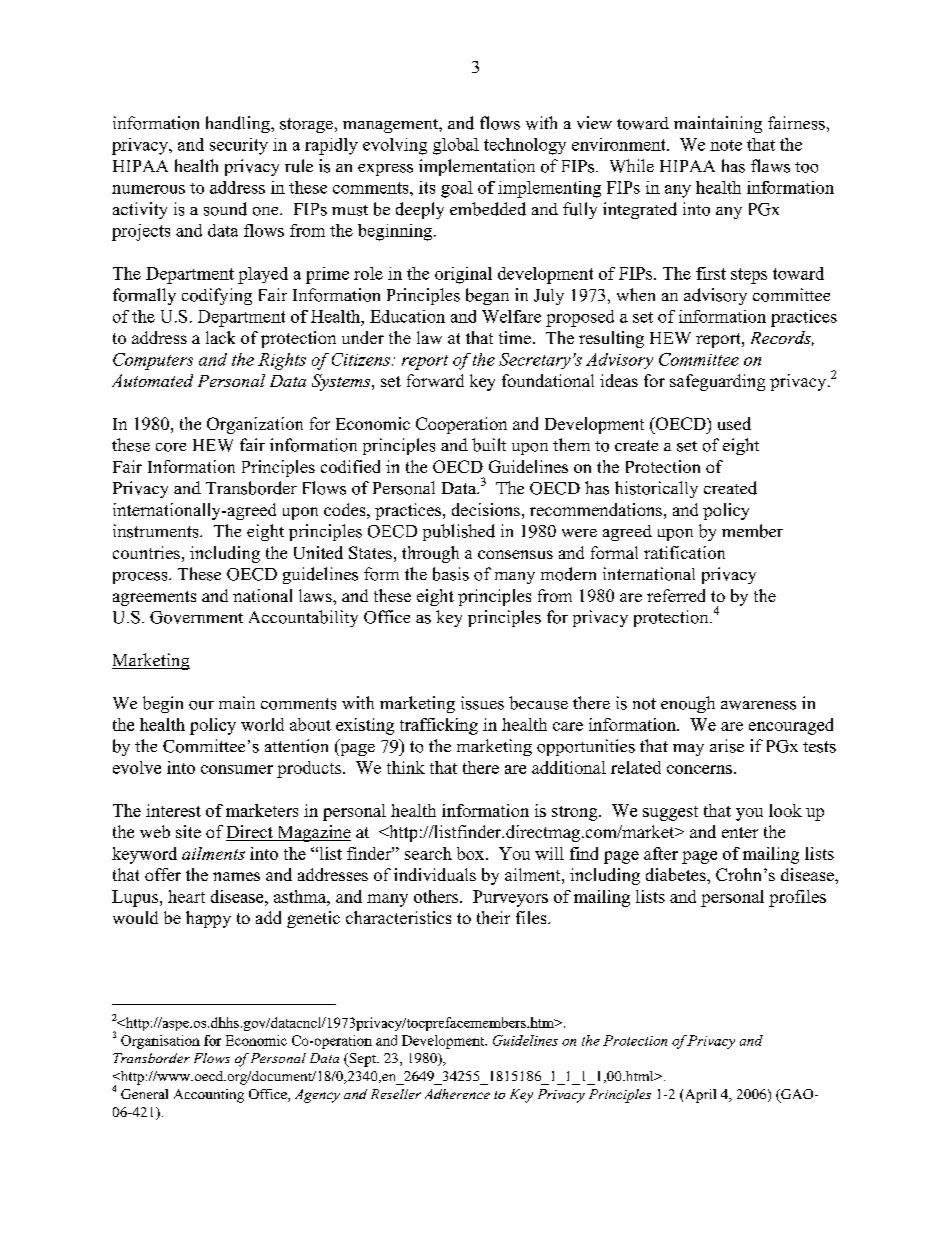  I want to click on implementation, so click(477, 167).
